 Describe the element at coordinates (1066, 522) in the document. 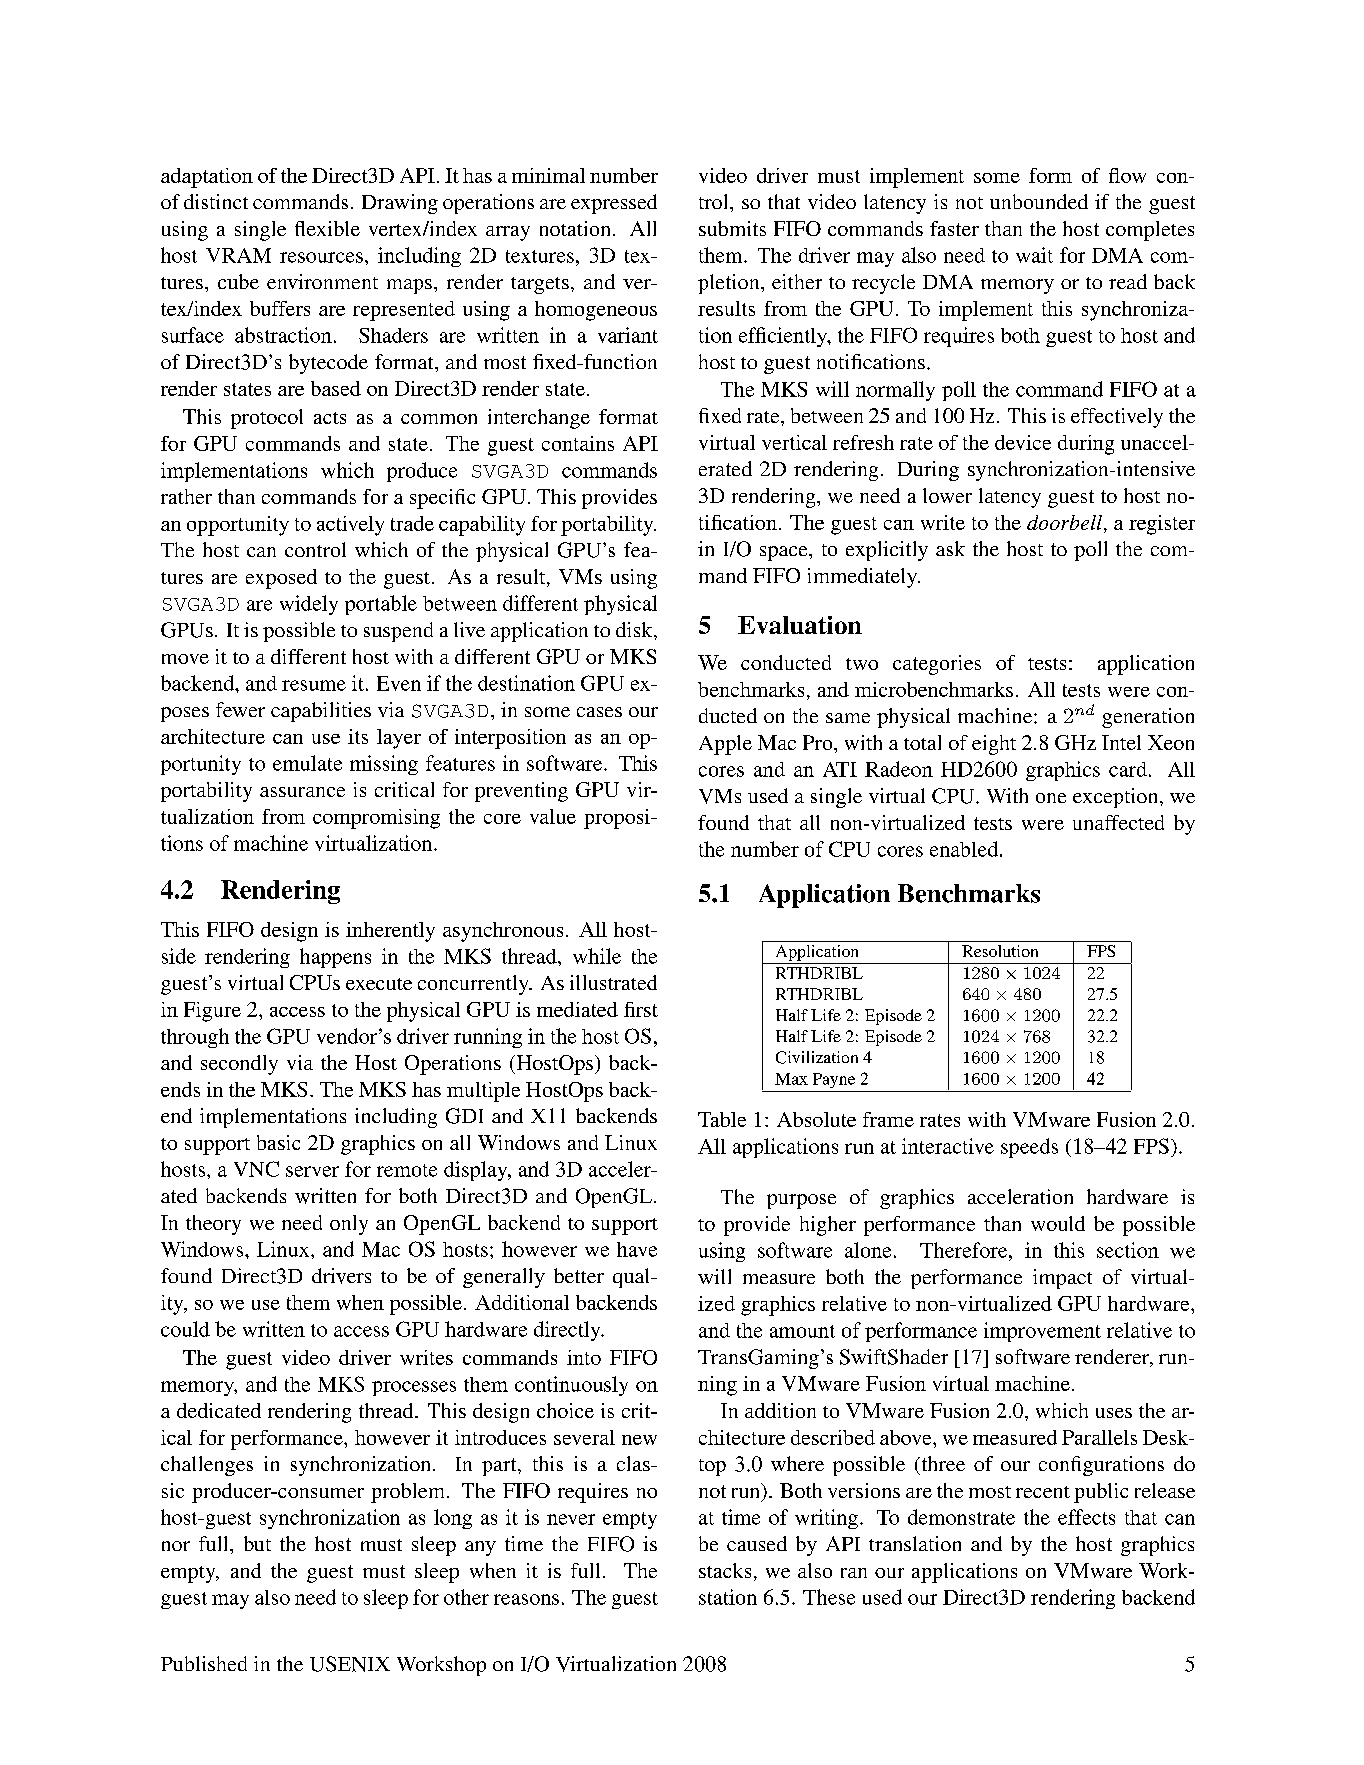

I see `doorbell` at that location.
